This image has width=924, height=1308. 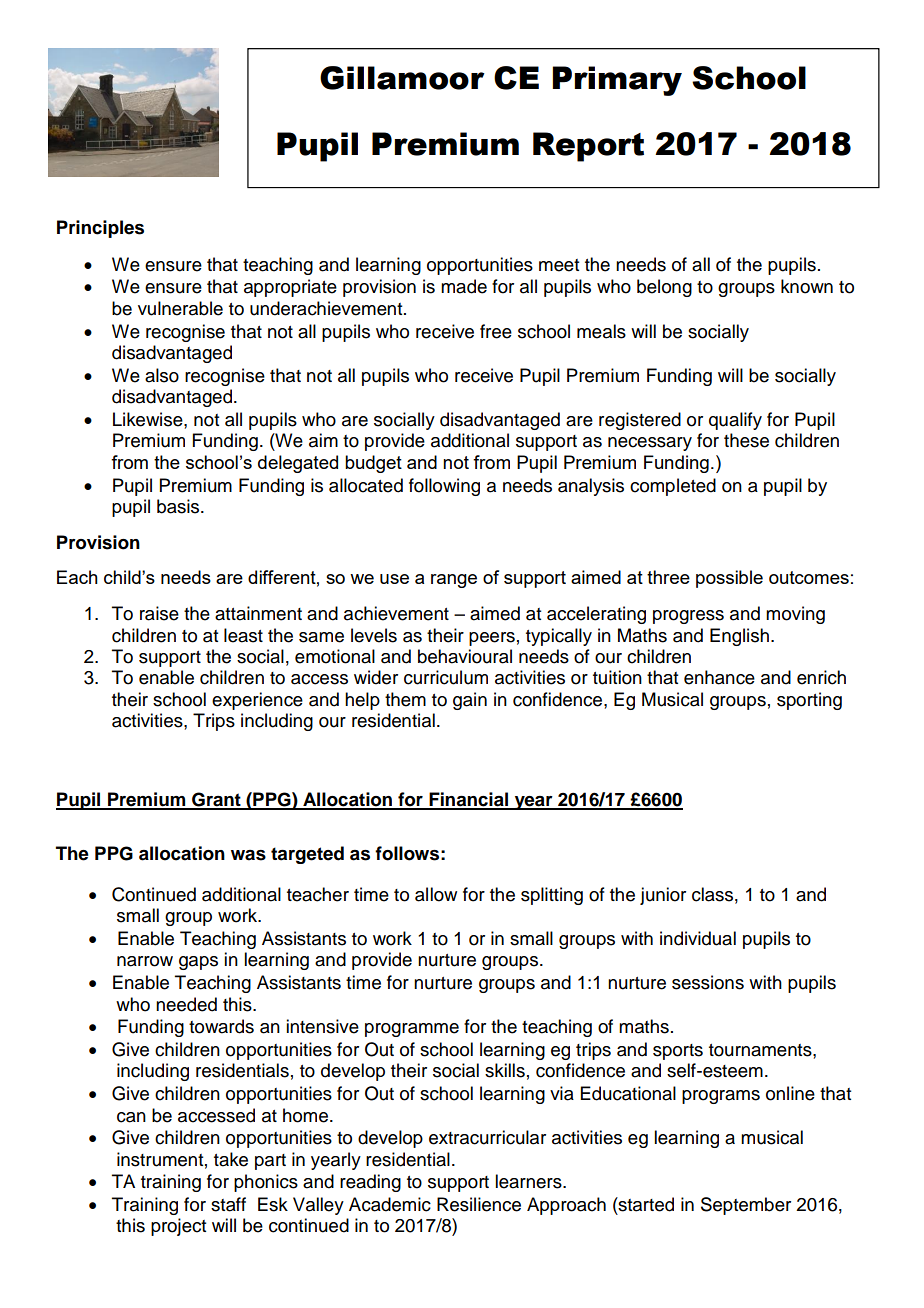 I want to click on Resilience, so click(x=479, y=1204).
